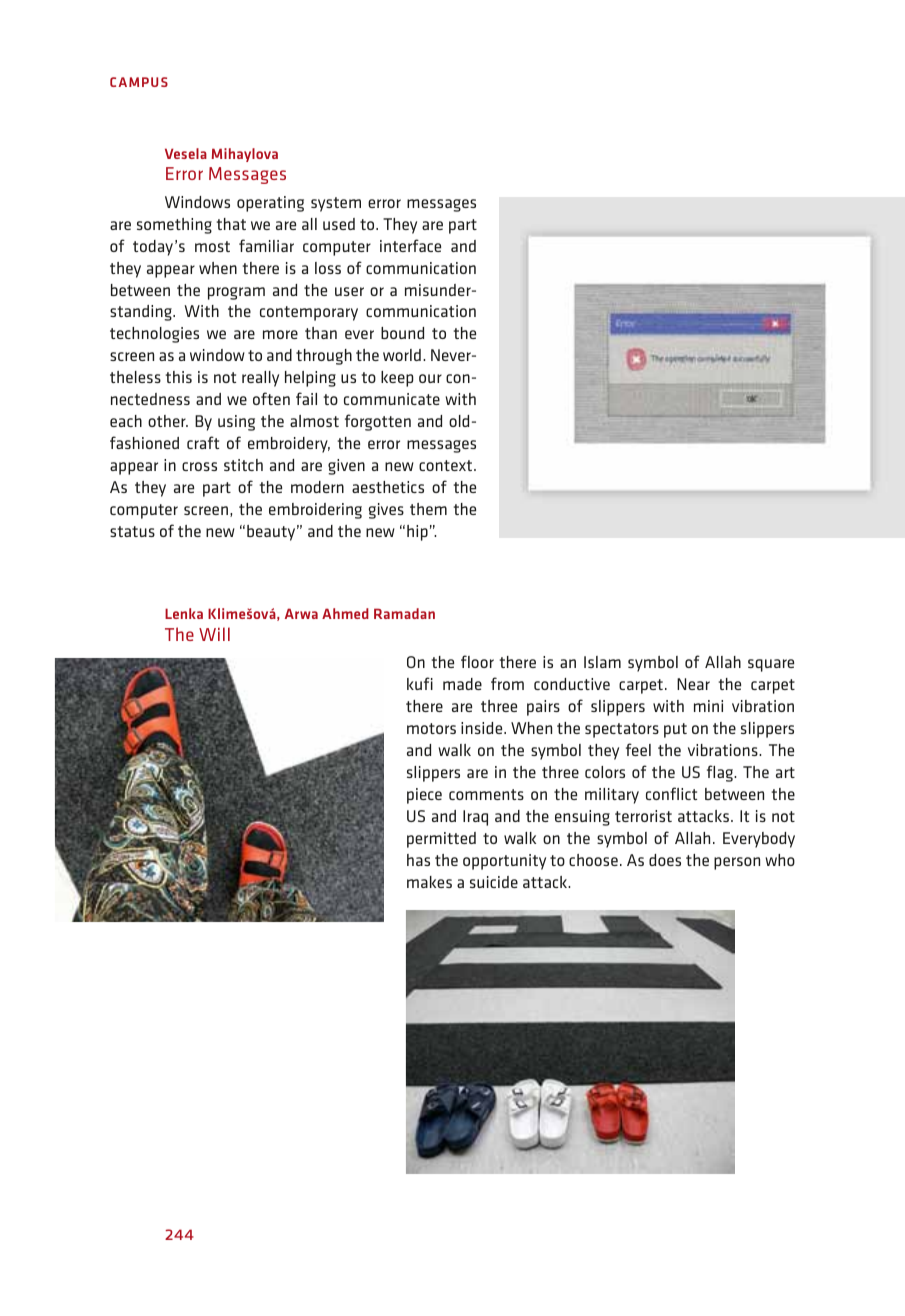  I want to click on has, so click(418, 860).
